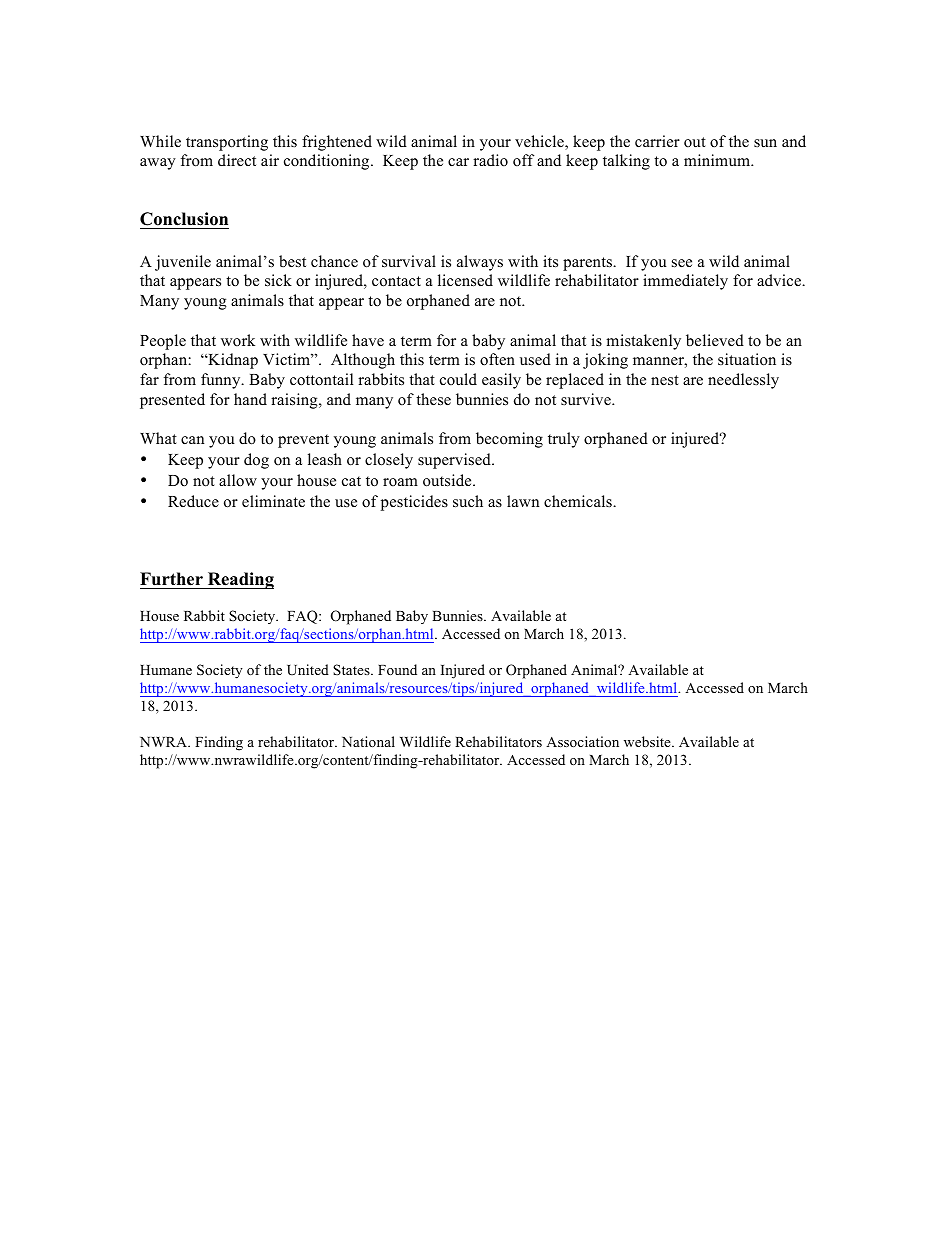  What do you see at coordinates (237, 160) in the screenshot?
I see `direct` at bounding box center [237, 160].
